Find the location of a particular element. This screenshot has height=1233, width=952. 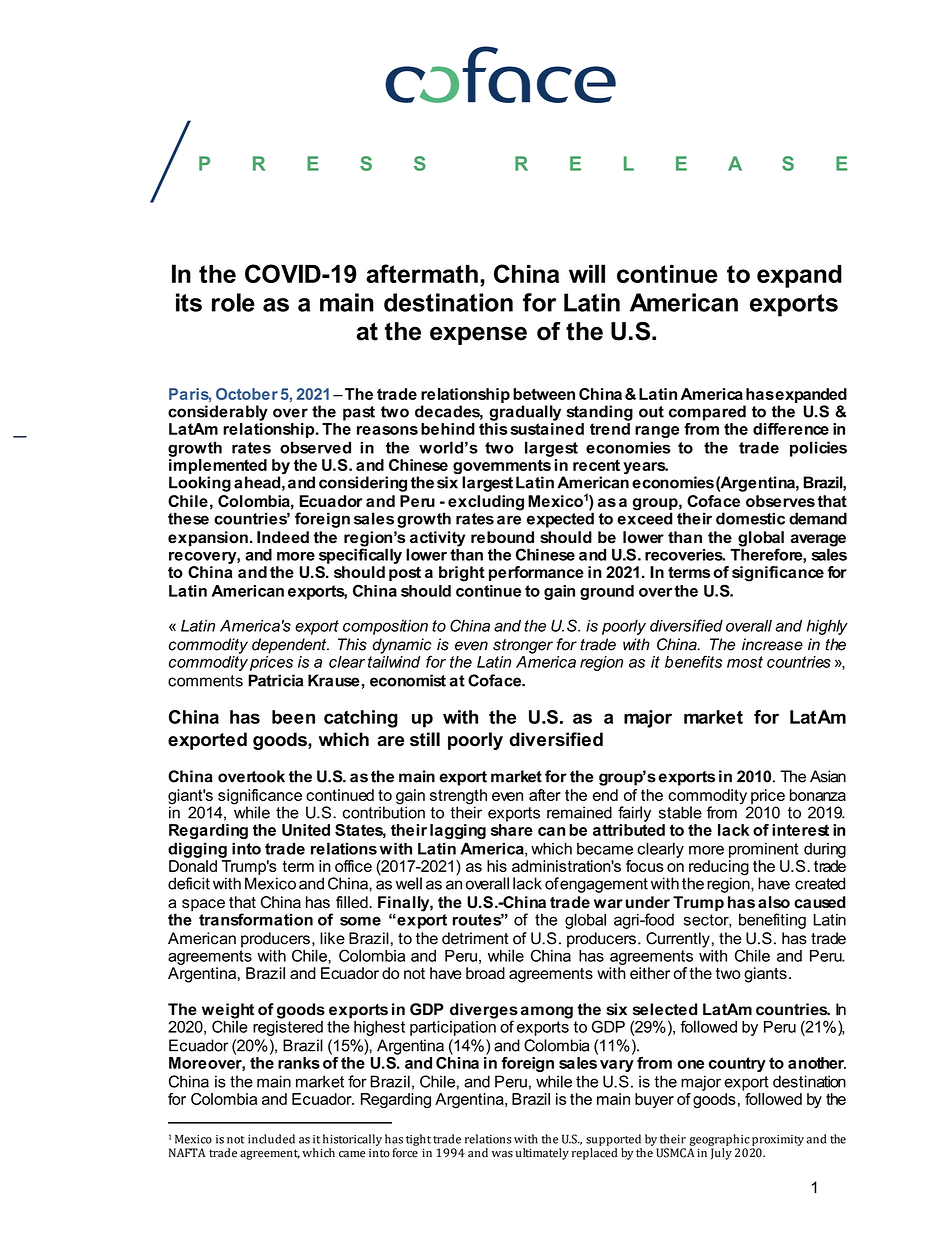

stronger is located at coordinates (523, 646).
